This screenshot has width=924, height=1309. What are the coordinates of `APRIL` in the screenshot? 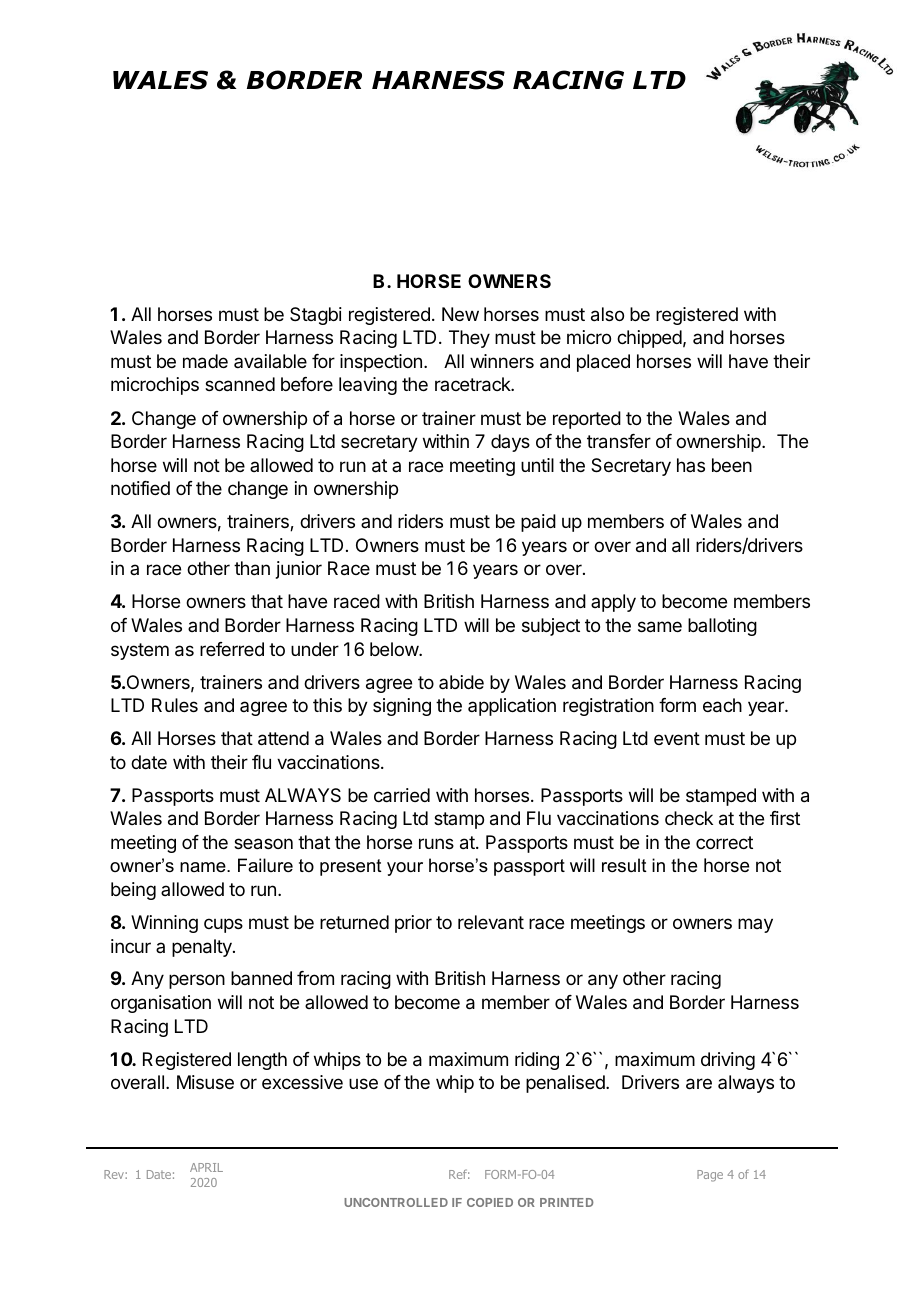 It's located at (206, 1167).
